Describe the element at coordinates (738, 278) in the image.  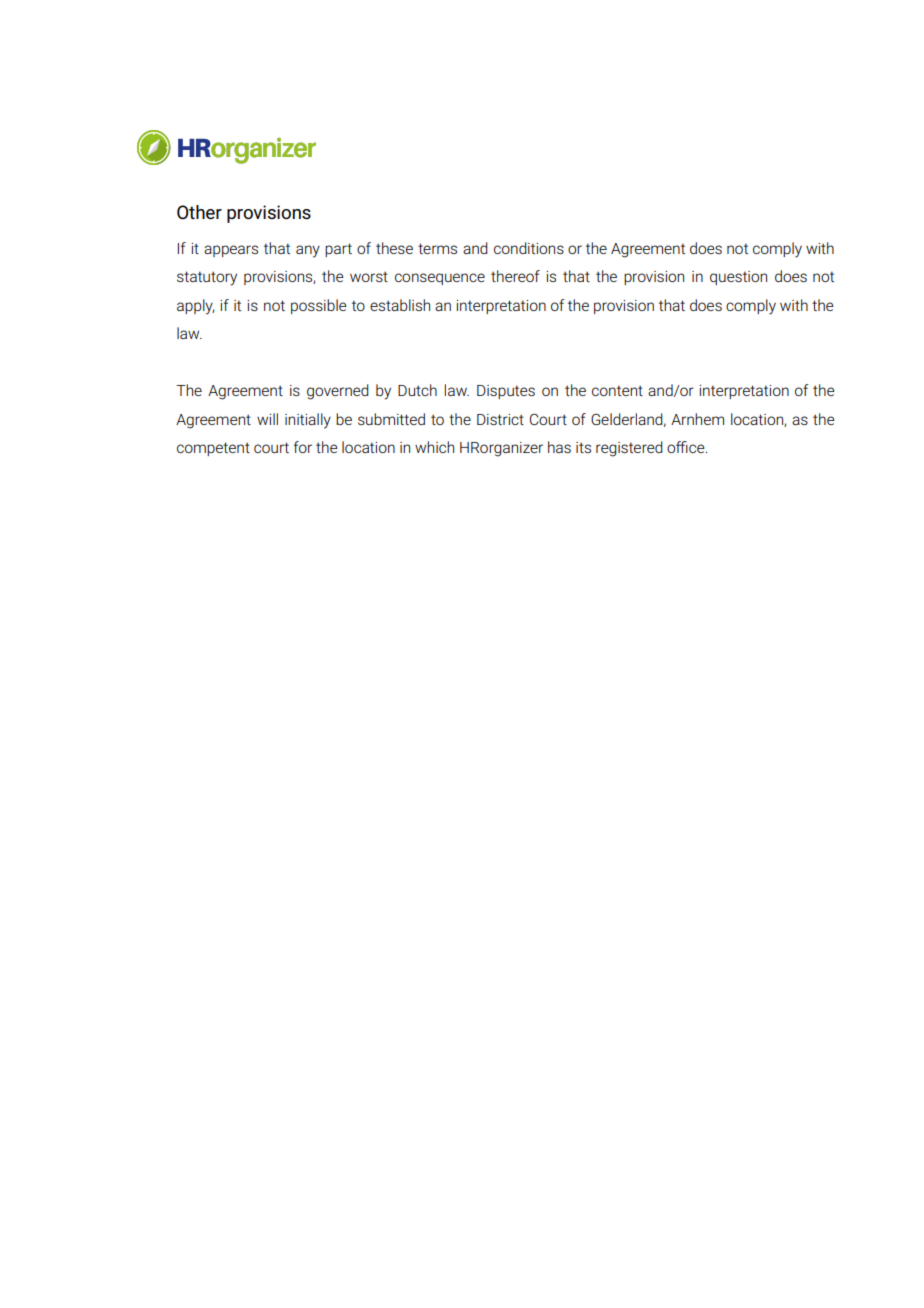
I see `question` at that location.
